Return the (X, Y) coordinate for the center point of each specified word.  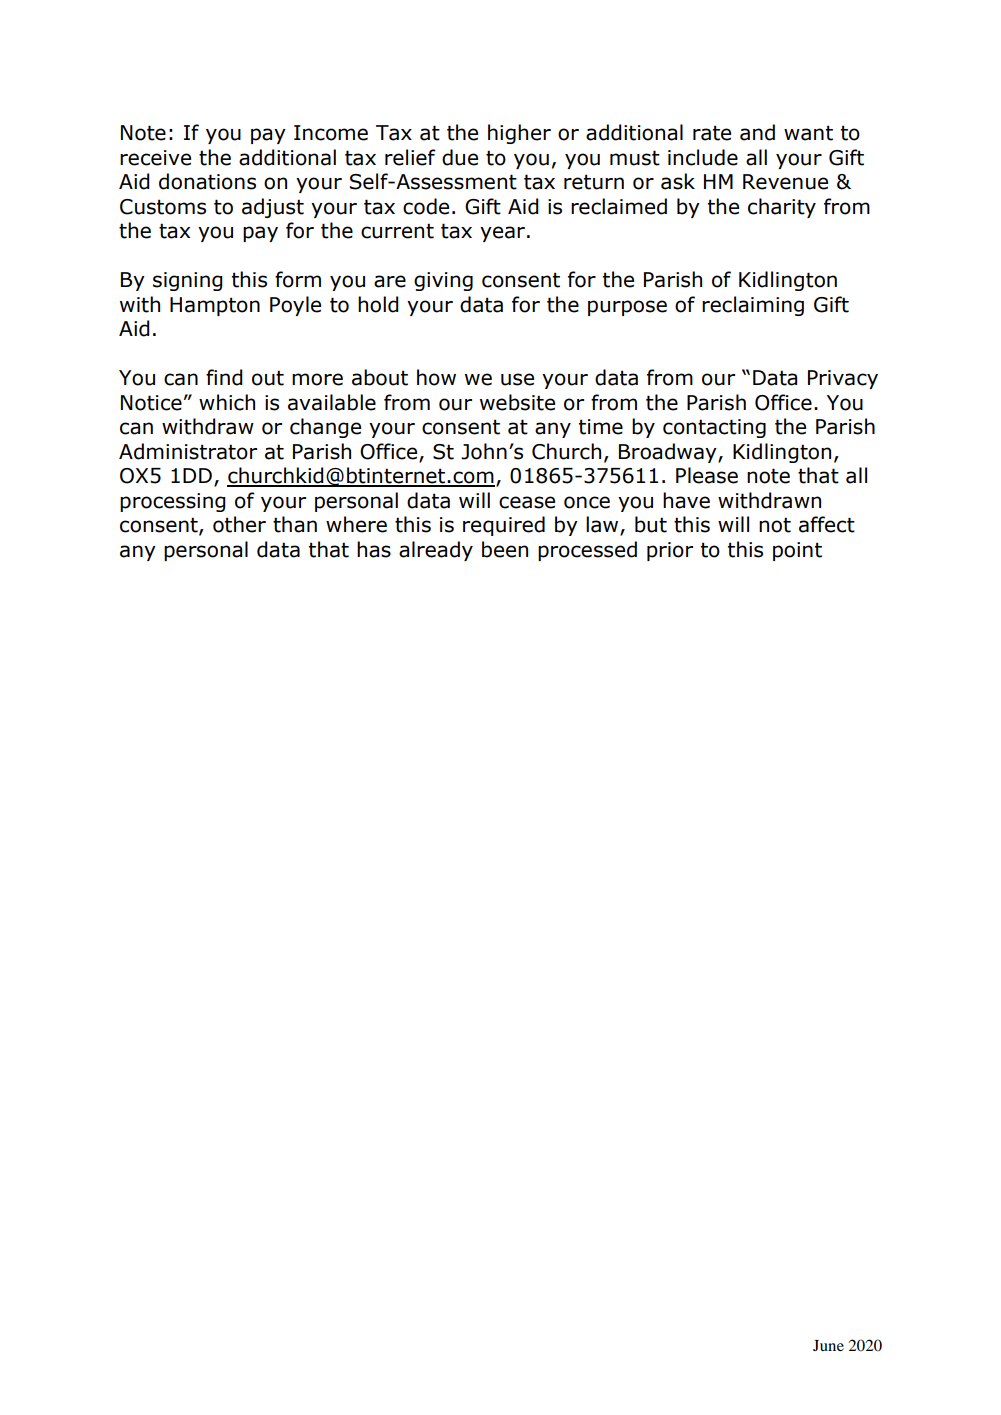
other (239, 524)
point (797, 551)
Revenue (785, 182)
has (374, 549)
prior (670, 551)
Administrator (188, 451)
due (460, 157)
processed (587, 551)
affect (827, 524)
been (505, 549)
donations (207, 181)
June (828, 1345)
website (517, 402)
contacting (714, 428)
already (436, 551)
